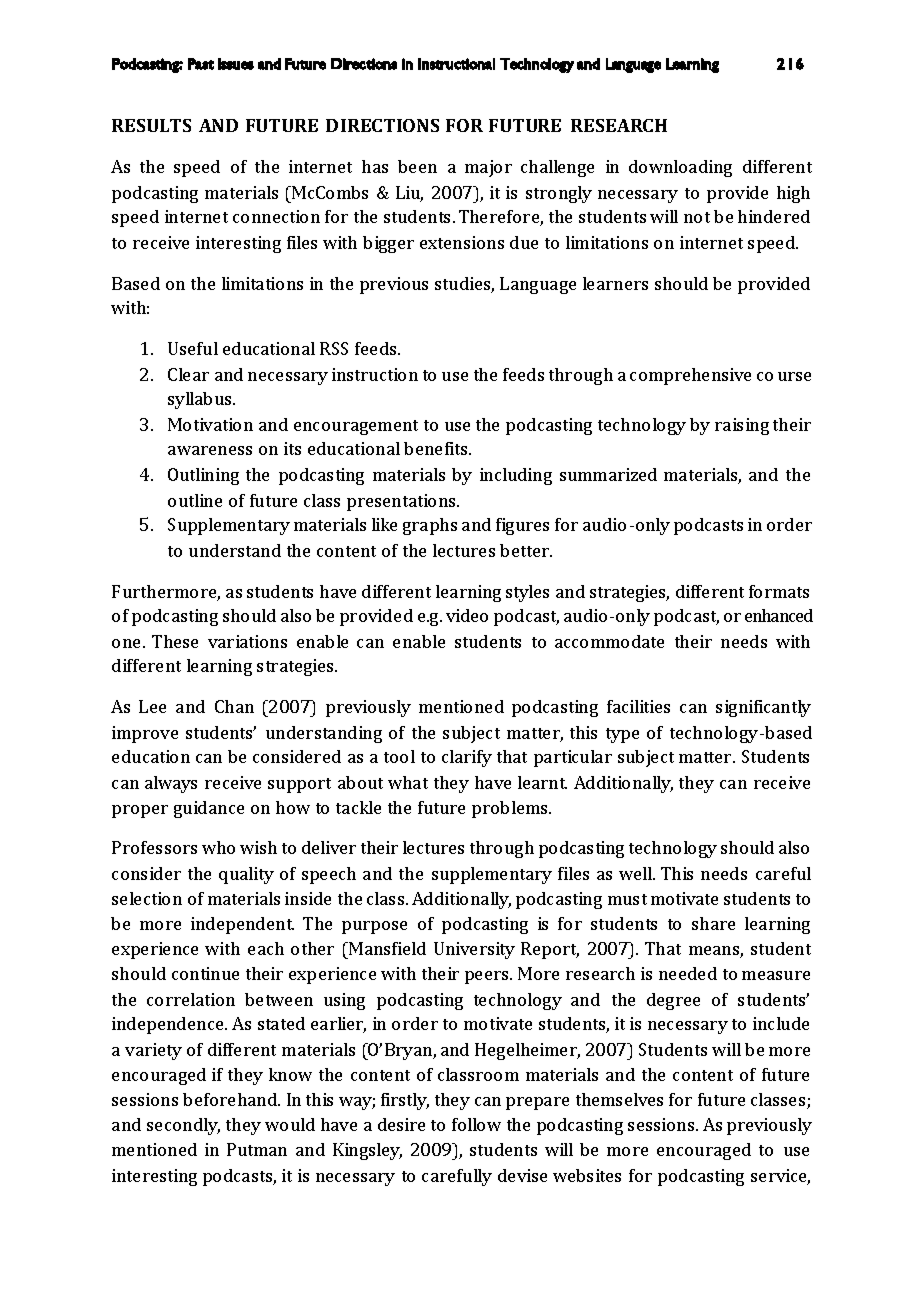 The height and width of the image is (1308, 924). What do you see at coordinates (488, 168) in the image?
I see `major` at bounding box center [488, 168].
